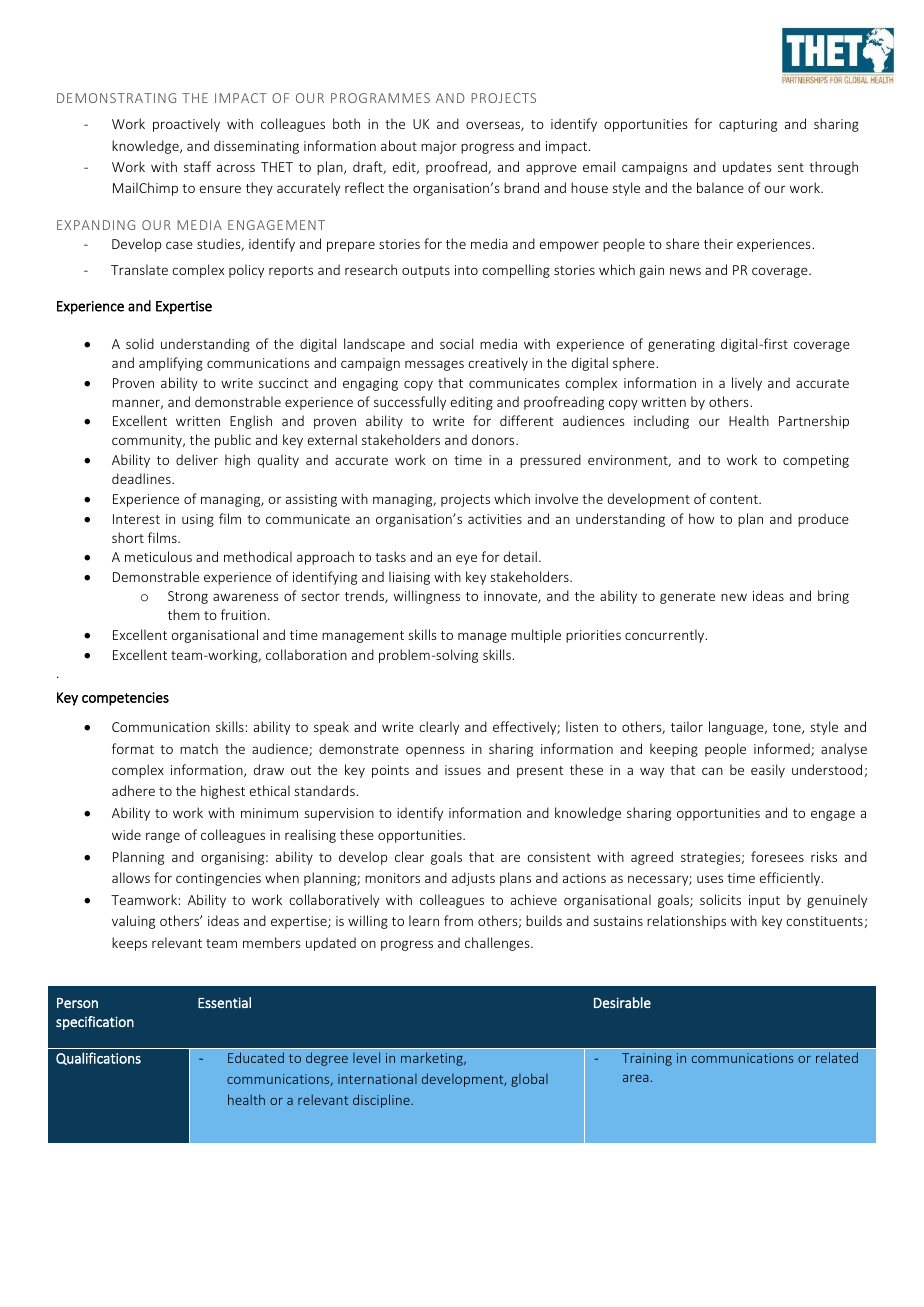 This document has height=1307, width=924. What do you see at coordinates (466, 559) in the document?
I see `eye` at bounding box center [466, 559].
